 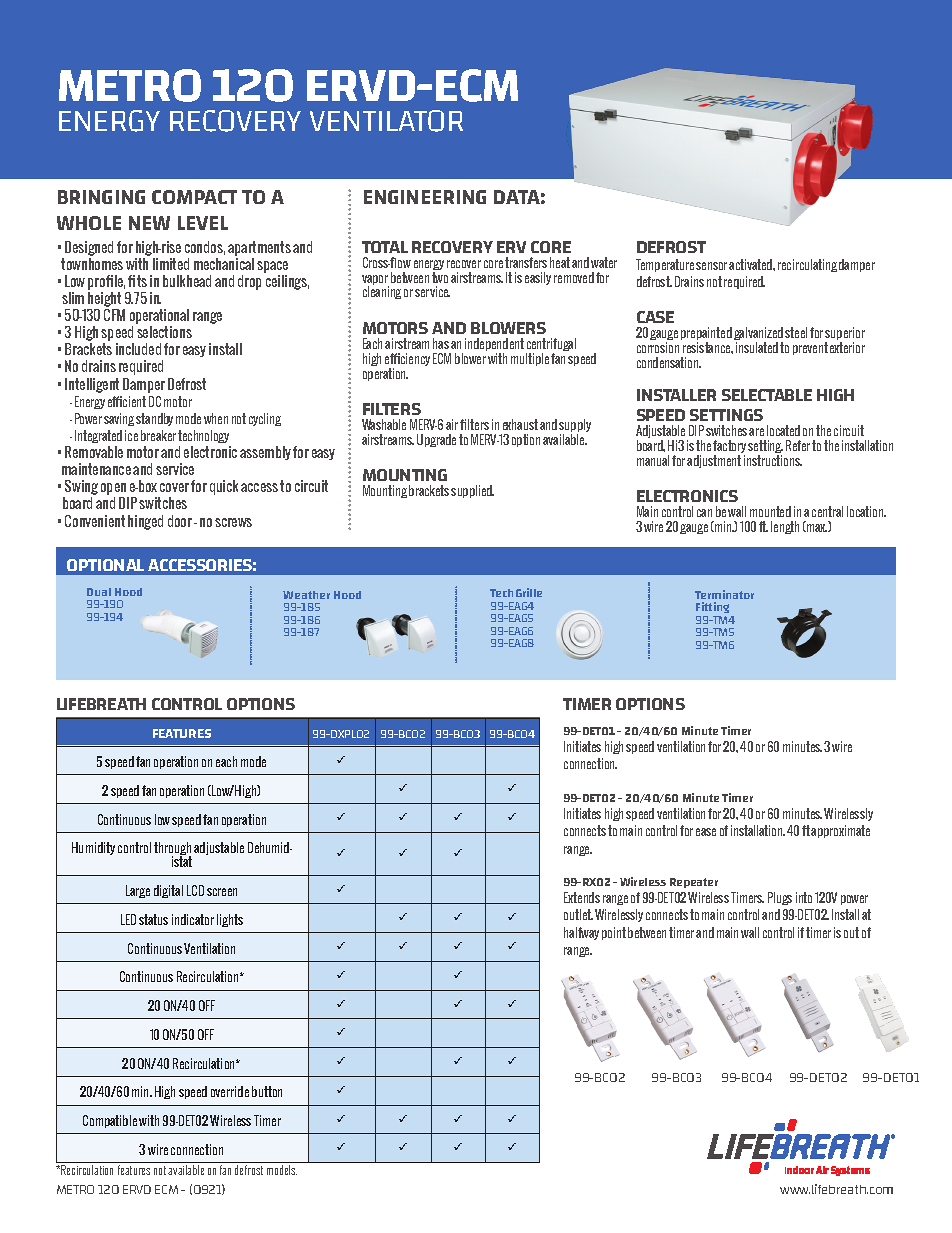 What do you see at coordinates (194, 197) in the screenshot?
I see `COMPACT` at bounding box center [194, 197].
